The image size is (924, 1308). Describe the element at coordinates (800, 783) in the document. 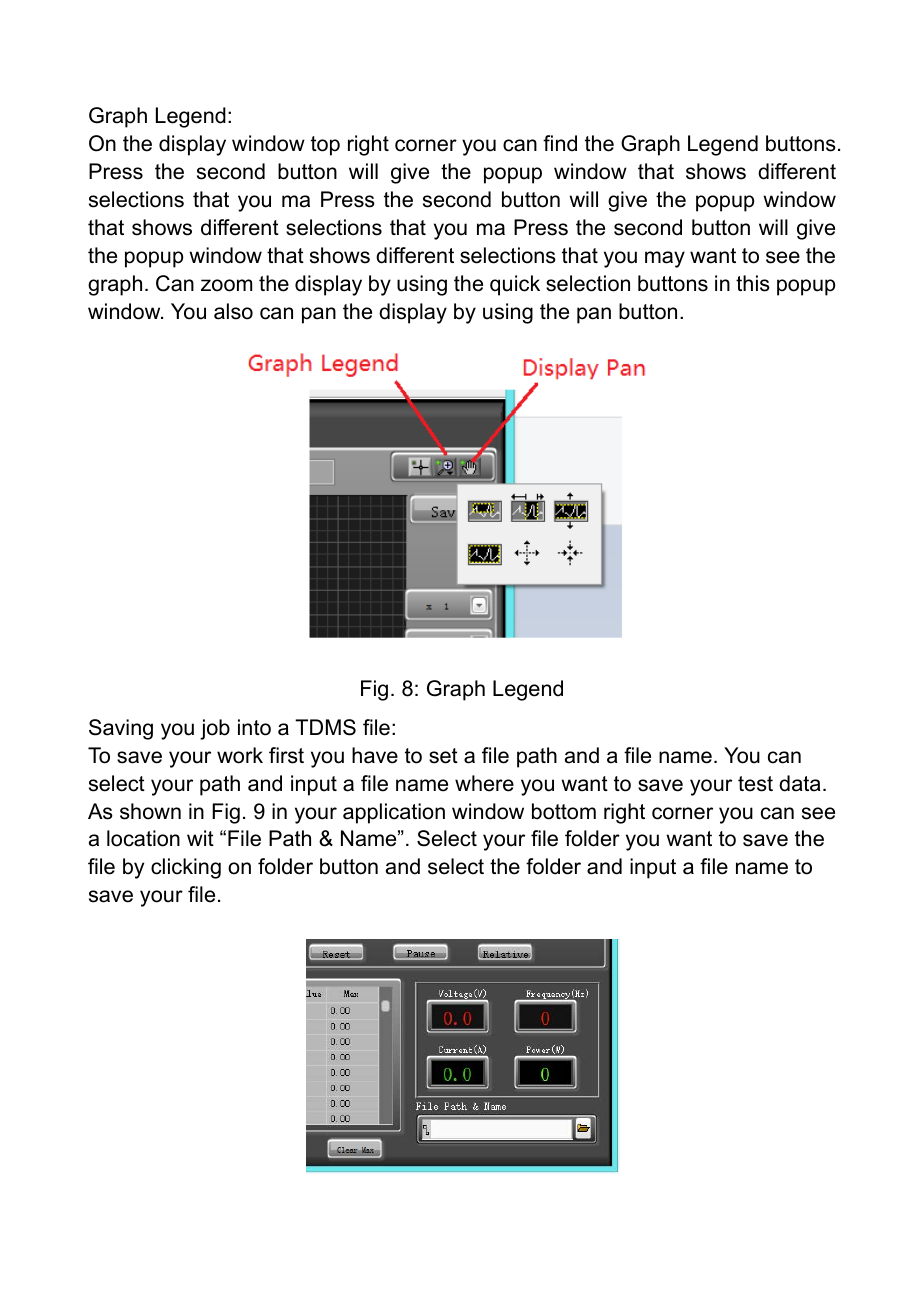

I see `data` at that location.
